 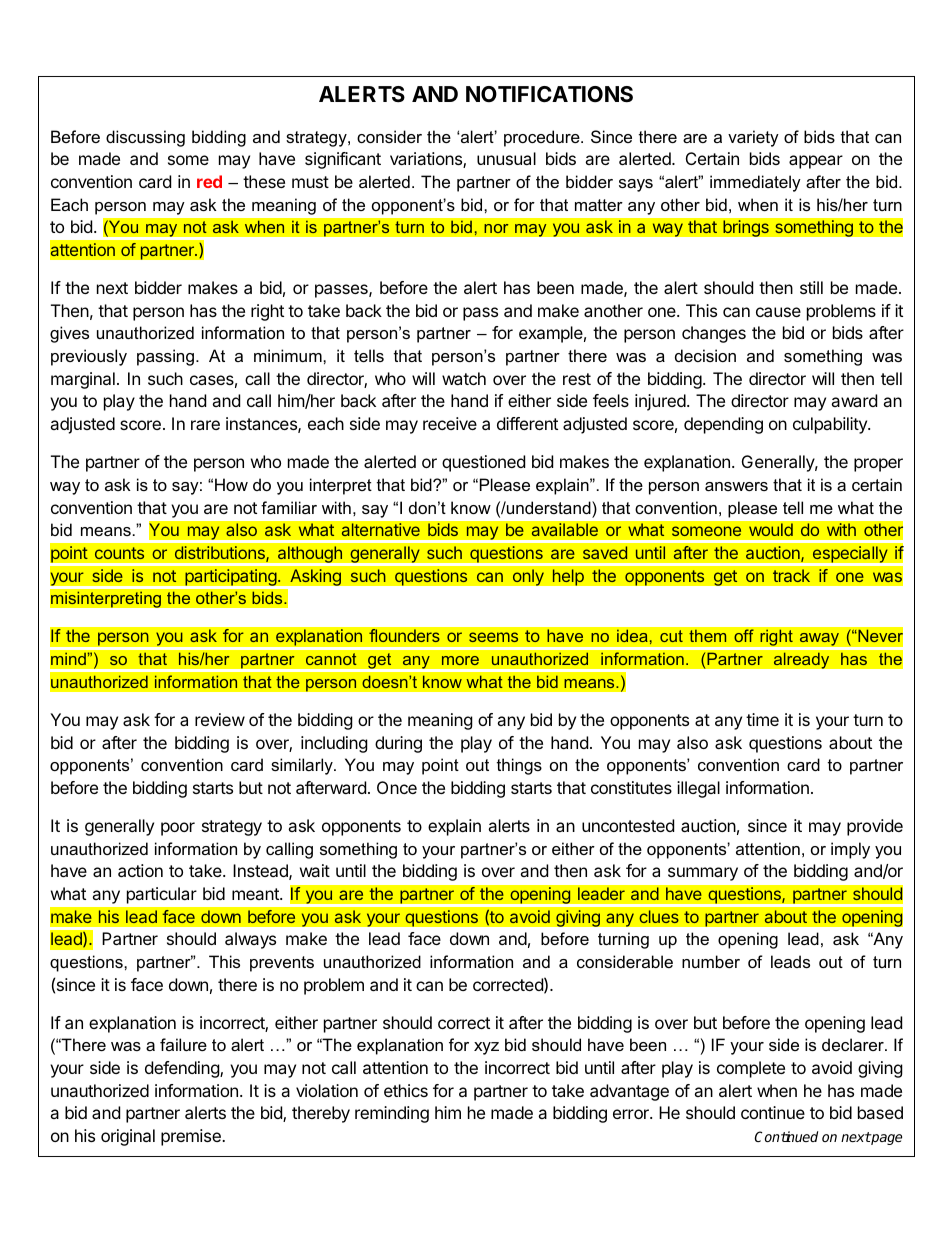 I want to click on complete, so click(x=751, y=1069).
